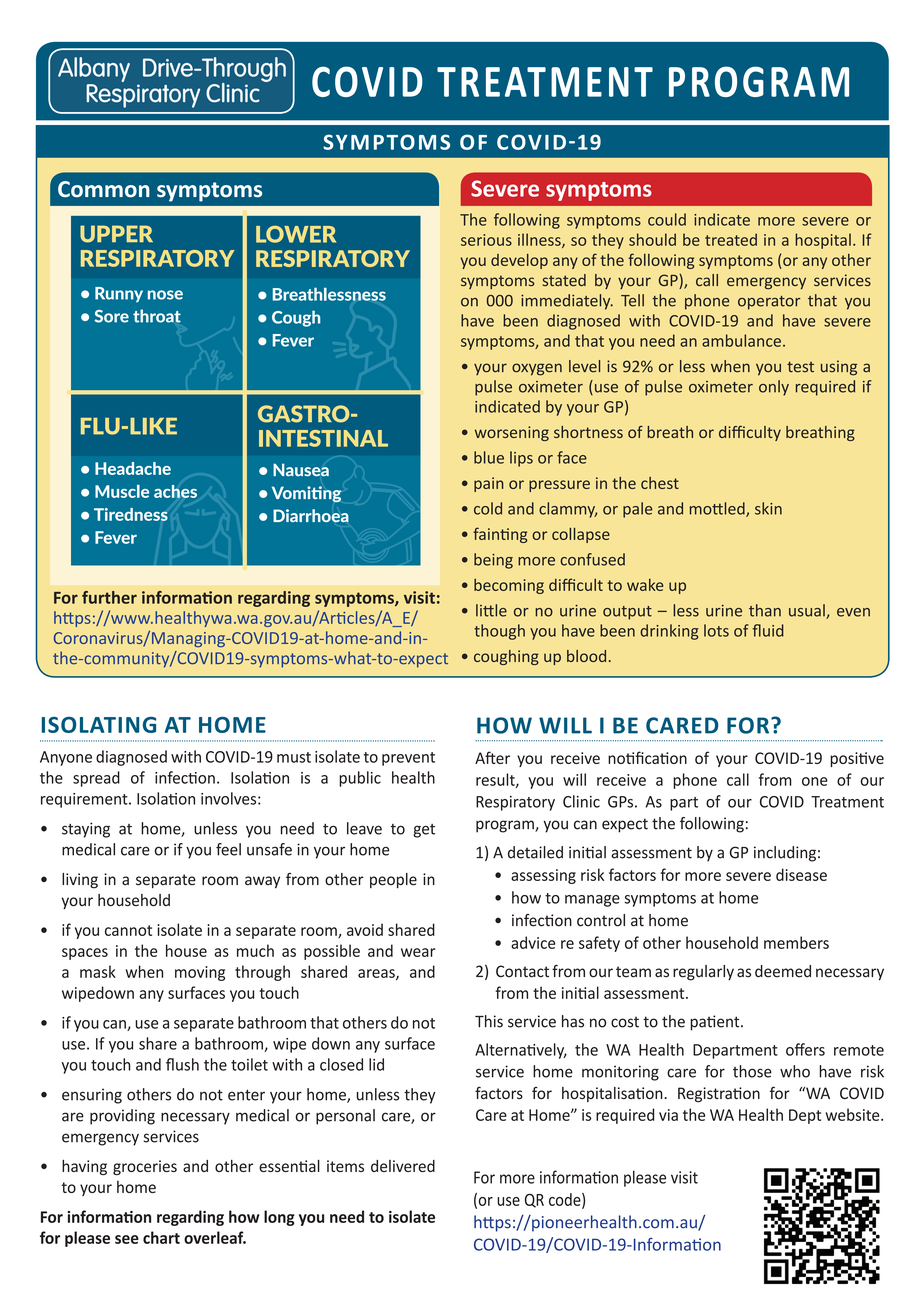  Describe the element at coordinates (486, 240) in the document. I see `serious` at that location.
